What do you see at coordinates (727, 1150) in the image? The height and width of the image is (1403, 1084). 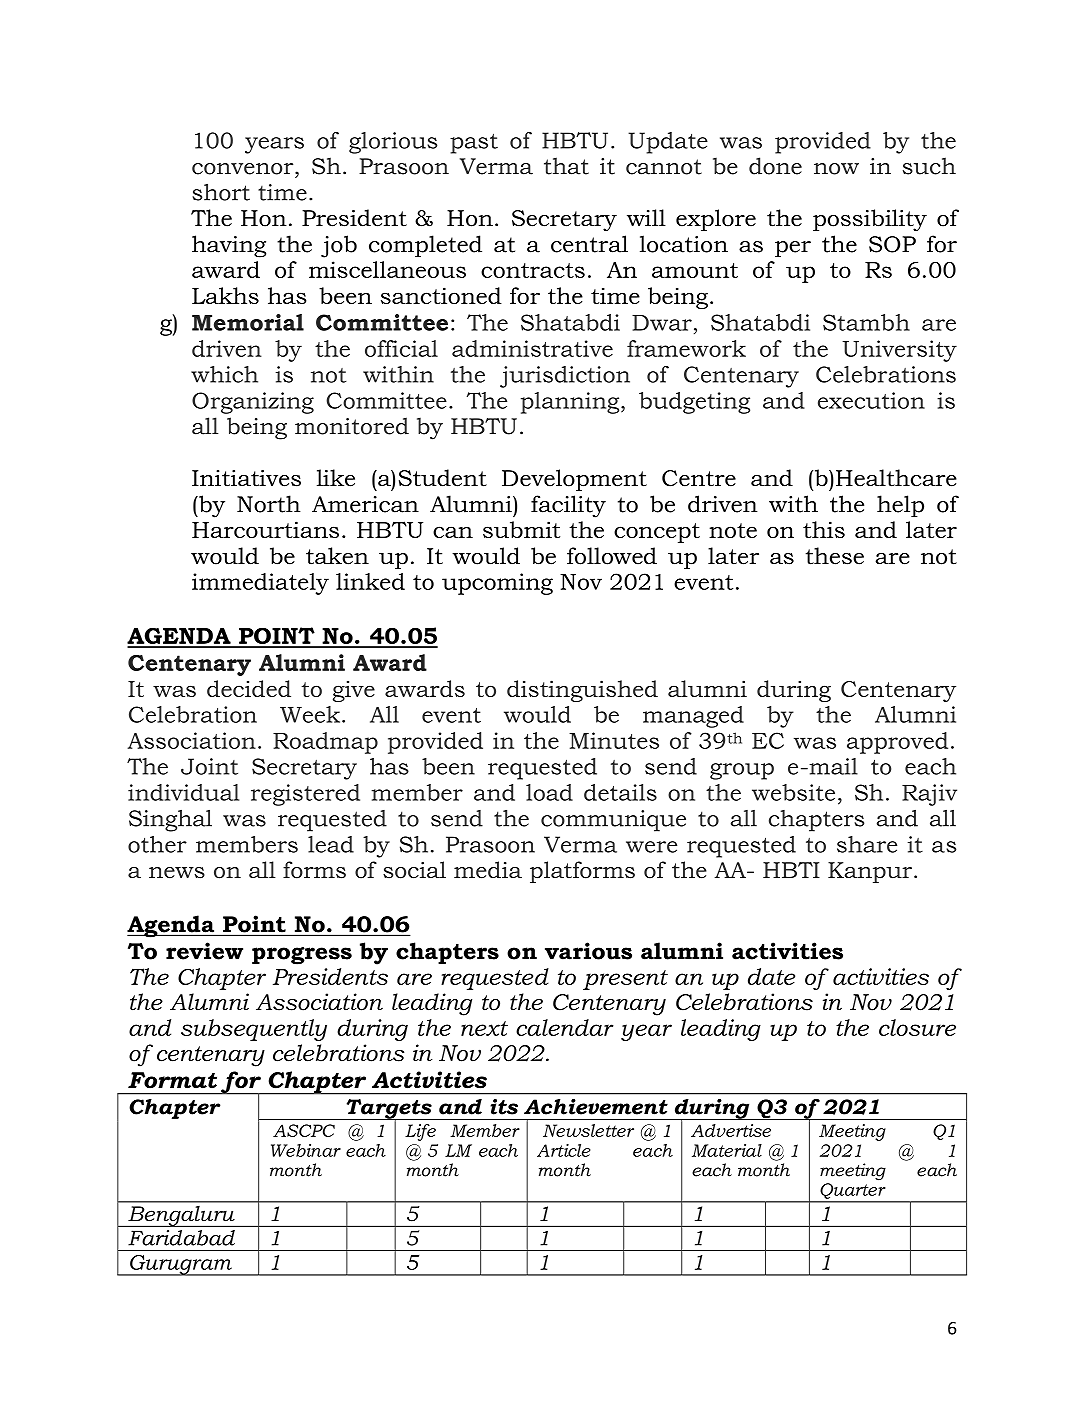 I see `Material` at bounding box center [727, 1150].
